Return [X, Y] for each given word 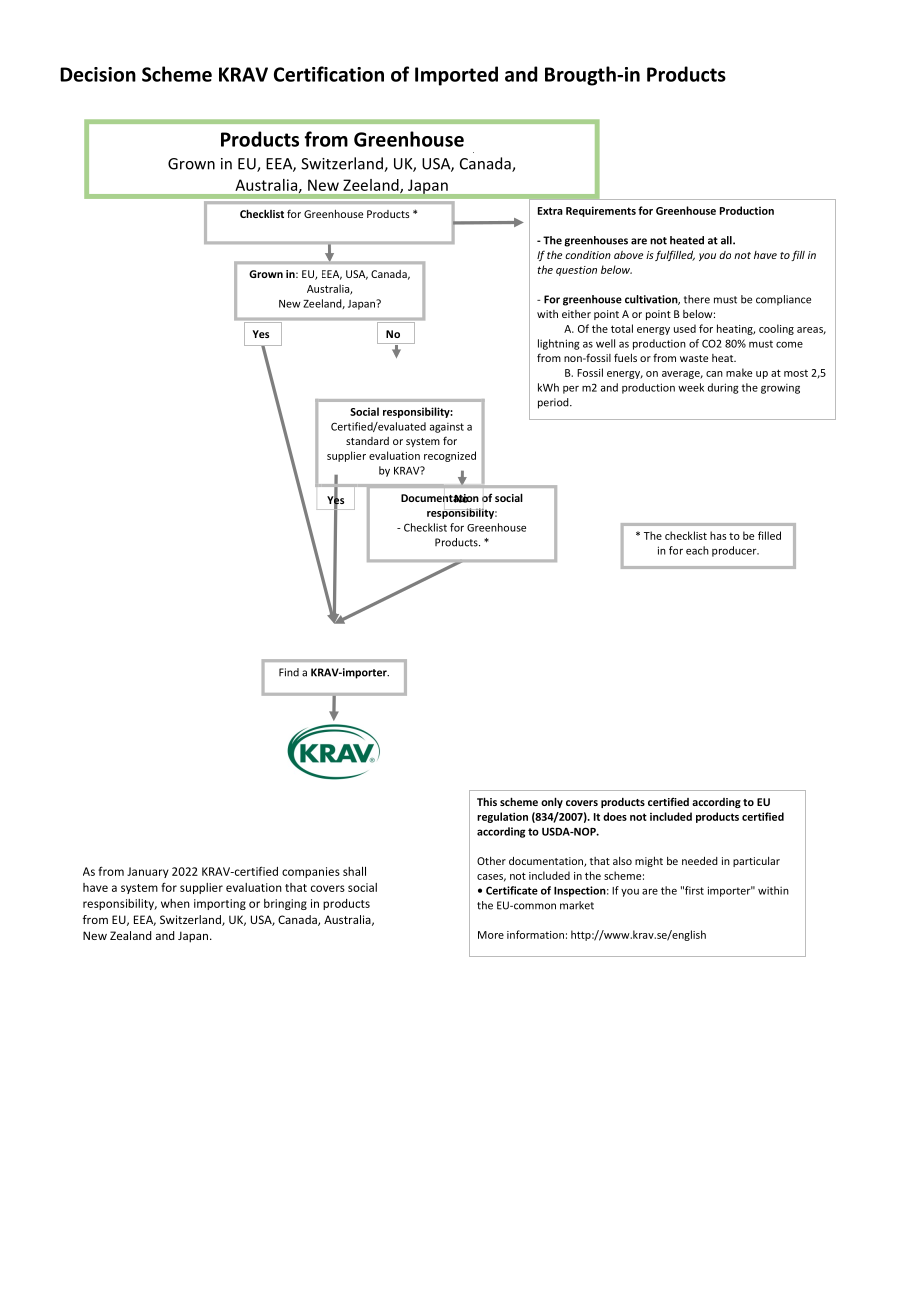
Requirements [601, 211]
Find [289, 672]
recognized [450, 456]
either [576, 314]
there [697, 299]
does [615, 816]
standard [367, 441]
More [491, 935]
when [175, 903]
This [487, 801]
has [718, 535]
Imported [456, 76]
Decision [98, 74]
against [447, 428]
